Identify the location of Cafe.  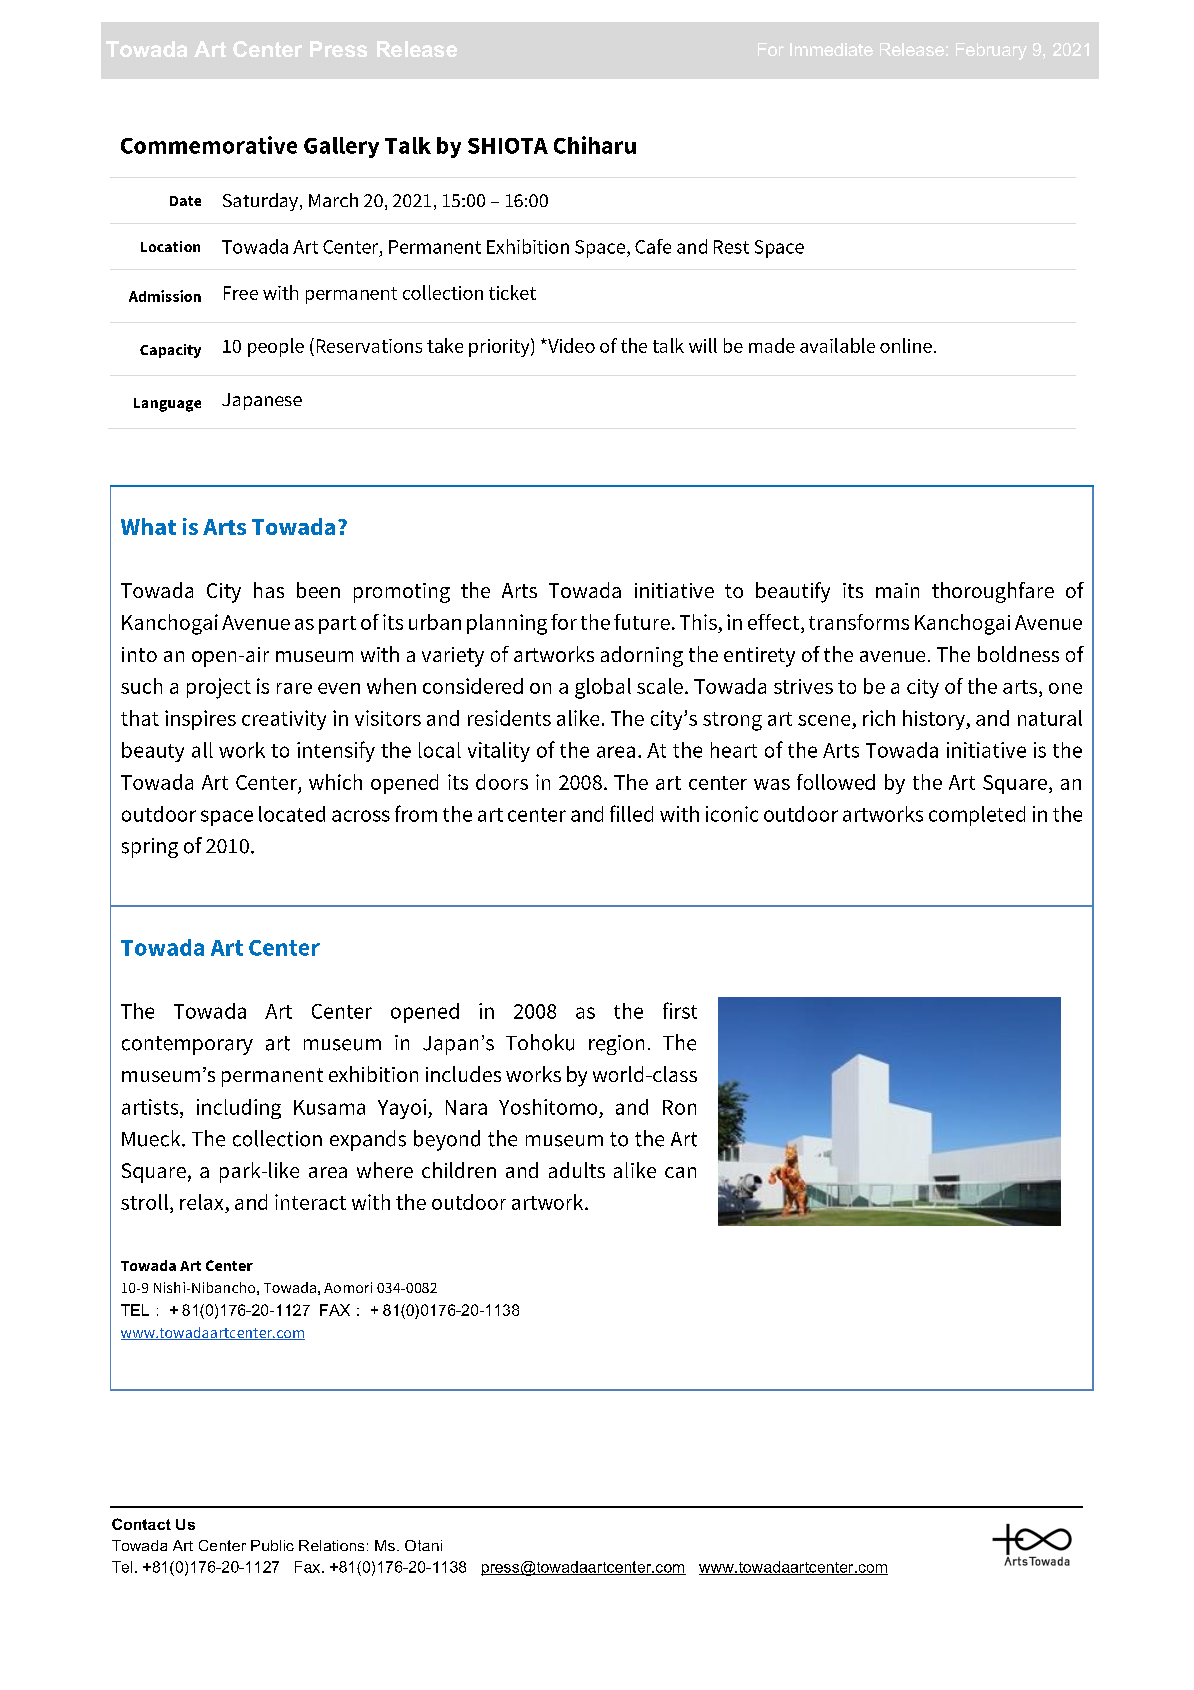
(653, 246).
